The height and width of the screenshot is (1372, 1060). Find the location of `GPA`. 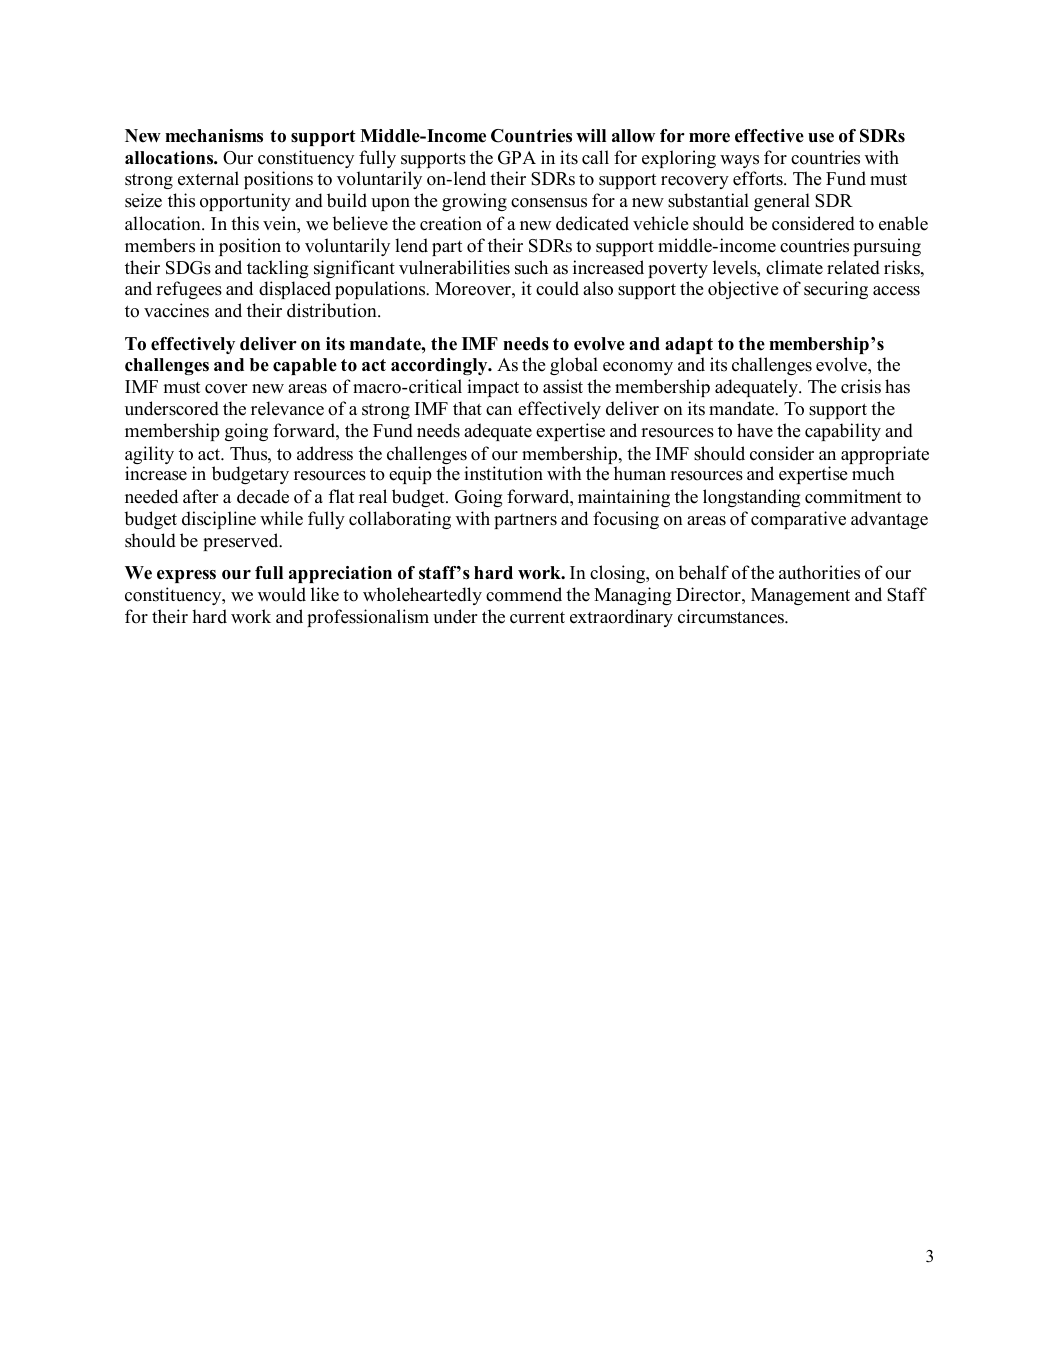

GPA is located at coordinates (517, 158).
